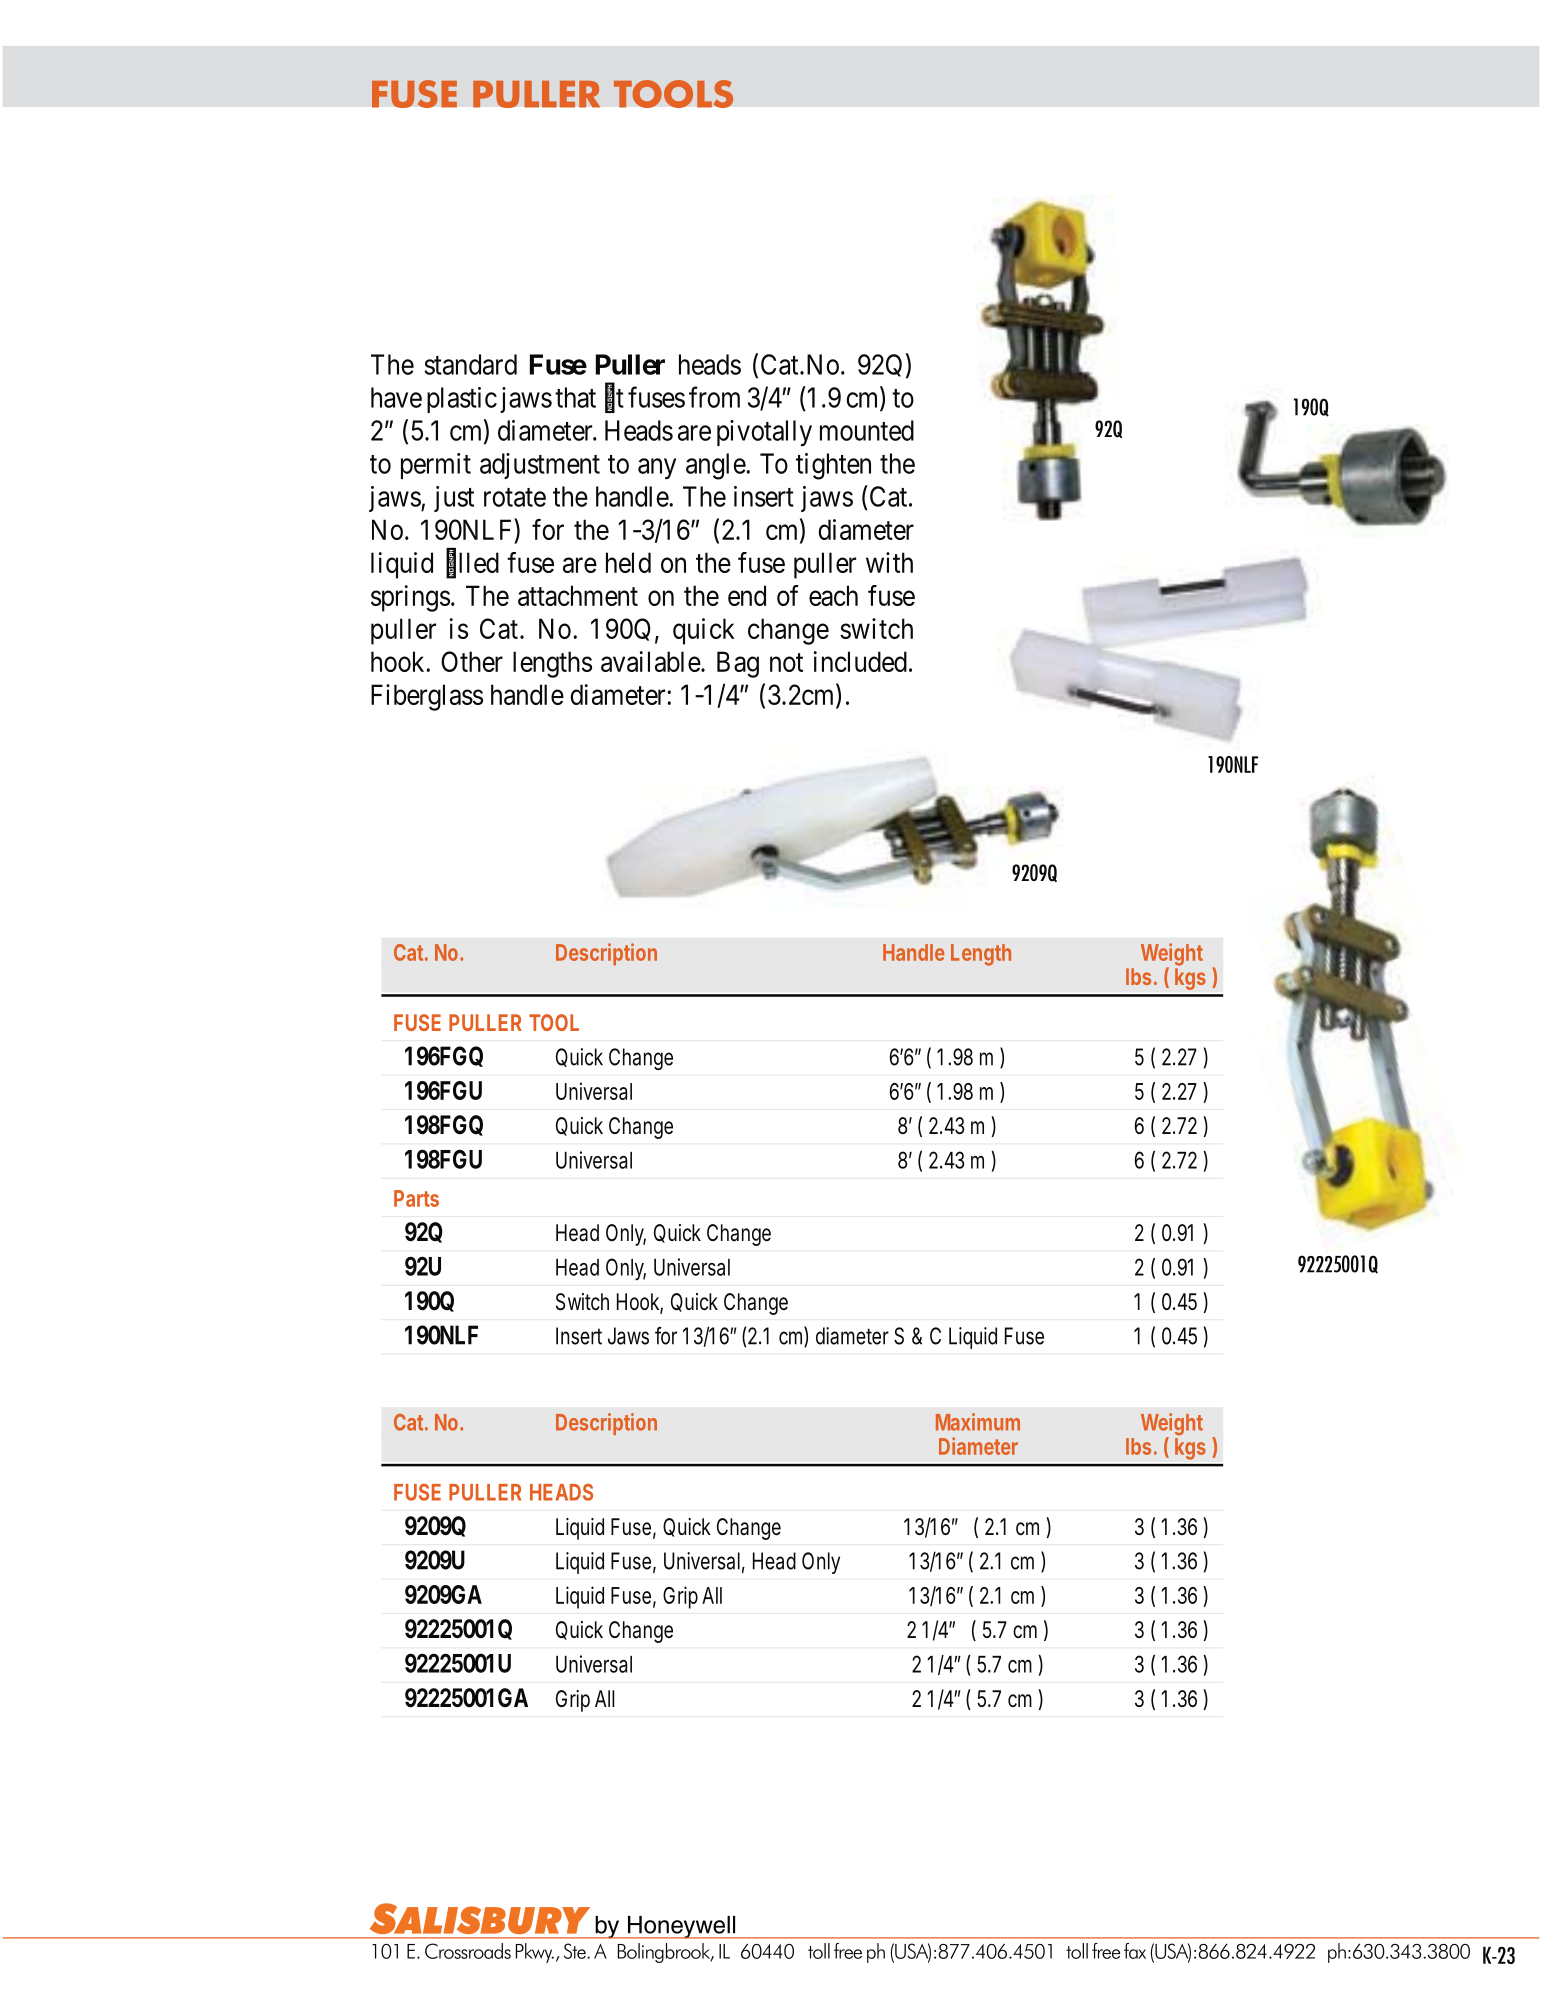 This screenshot has width=1542, height=1995. I want to click on plastic, so click(462, 400).
